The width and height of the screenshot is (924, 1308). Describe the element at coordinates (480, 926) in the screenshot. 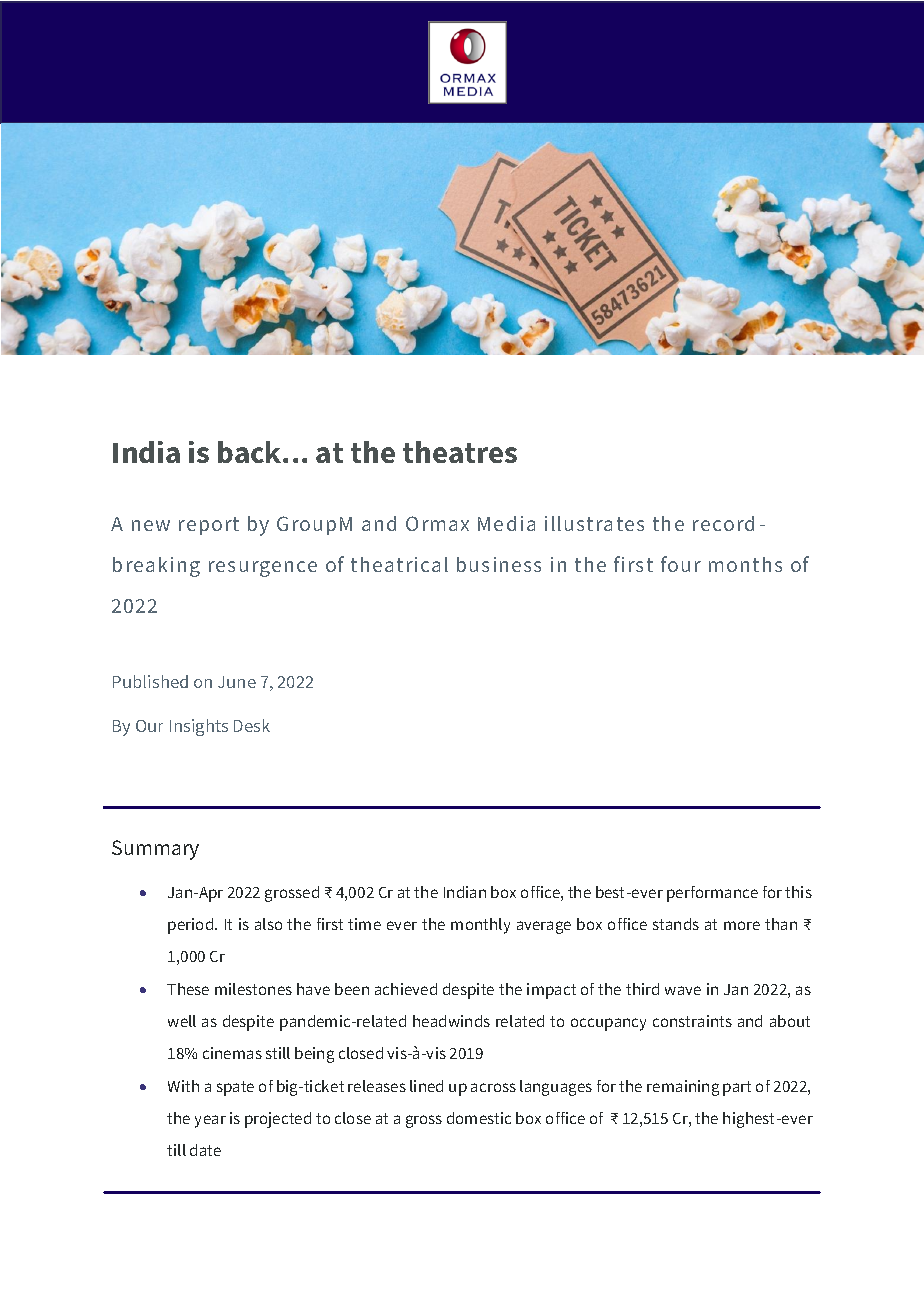

I see `monthly` at that location.
